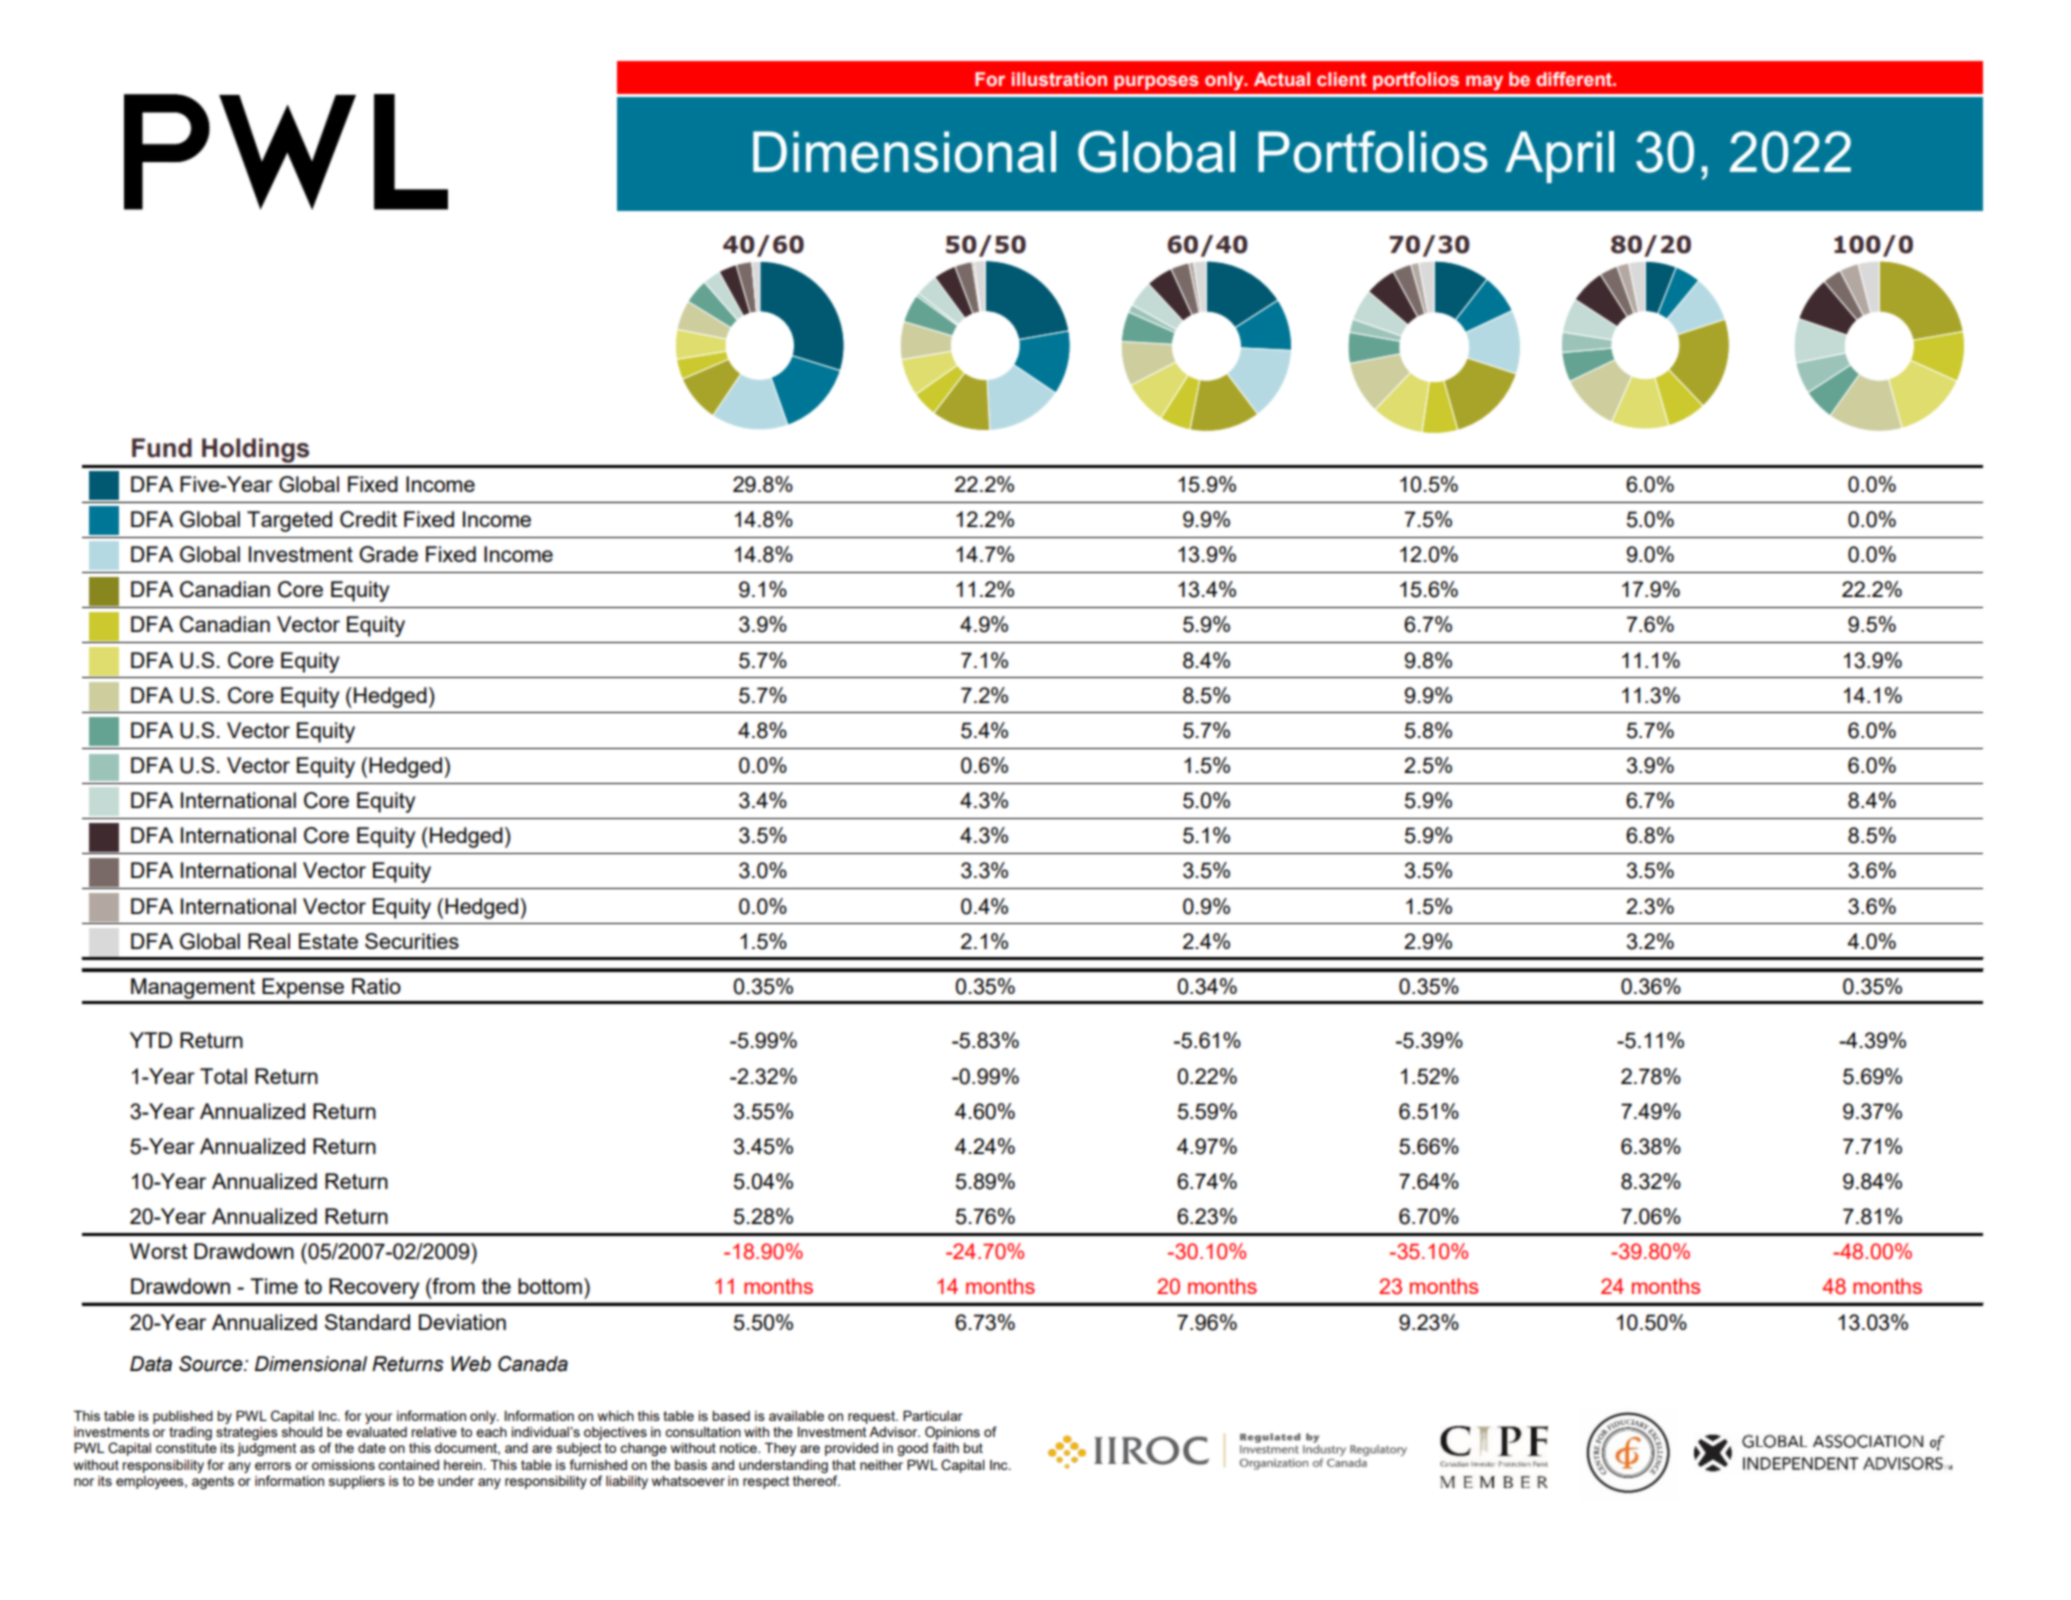 The width and height of the image is (2071, 1600). I want to click on Fund, so click(162, 448).
